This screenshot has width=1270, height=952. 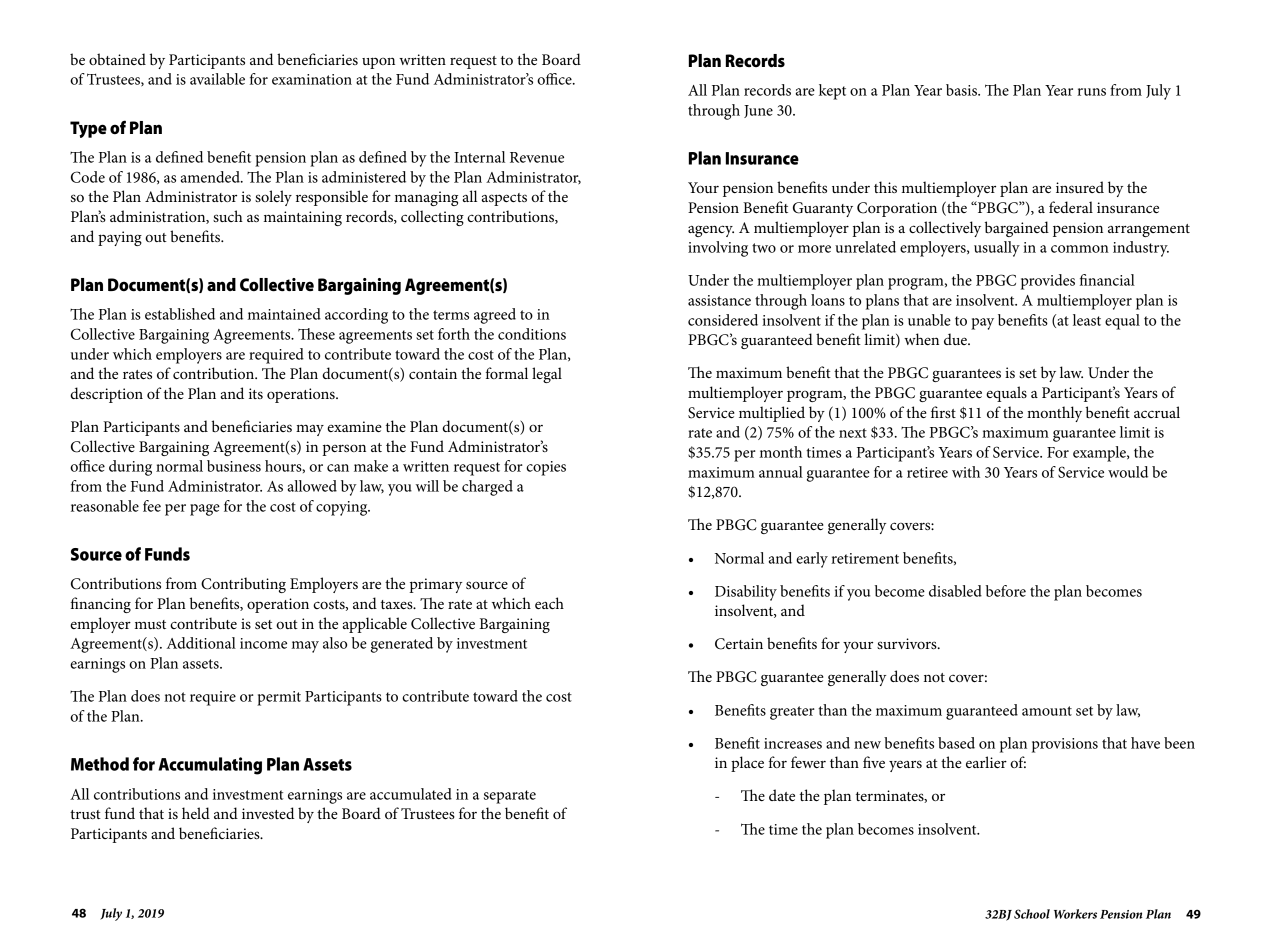 I want to click on least, so click(x=1087, y=320).
